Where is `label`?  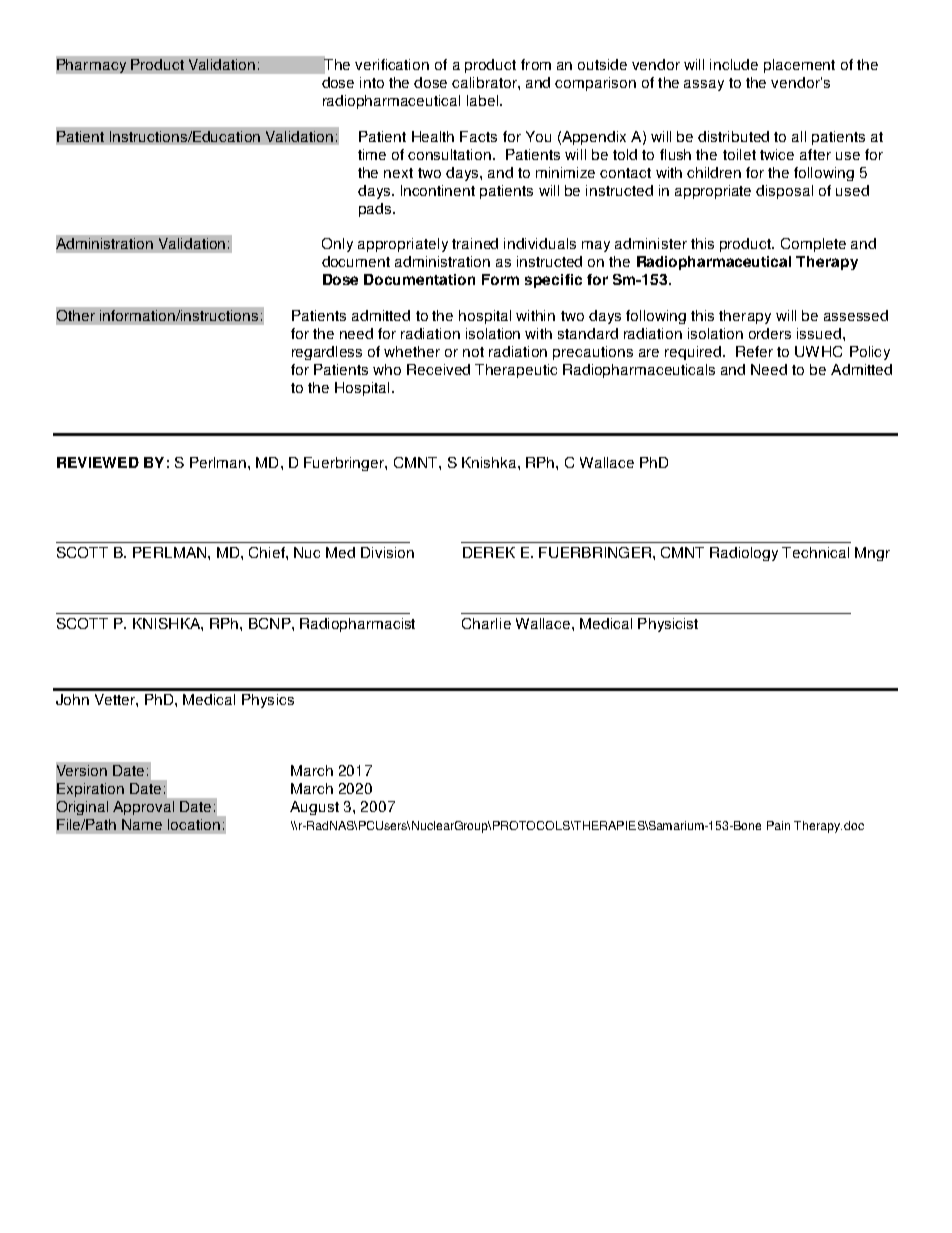
label is located at coordinates (484, 100).
